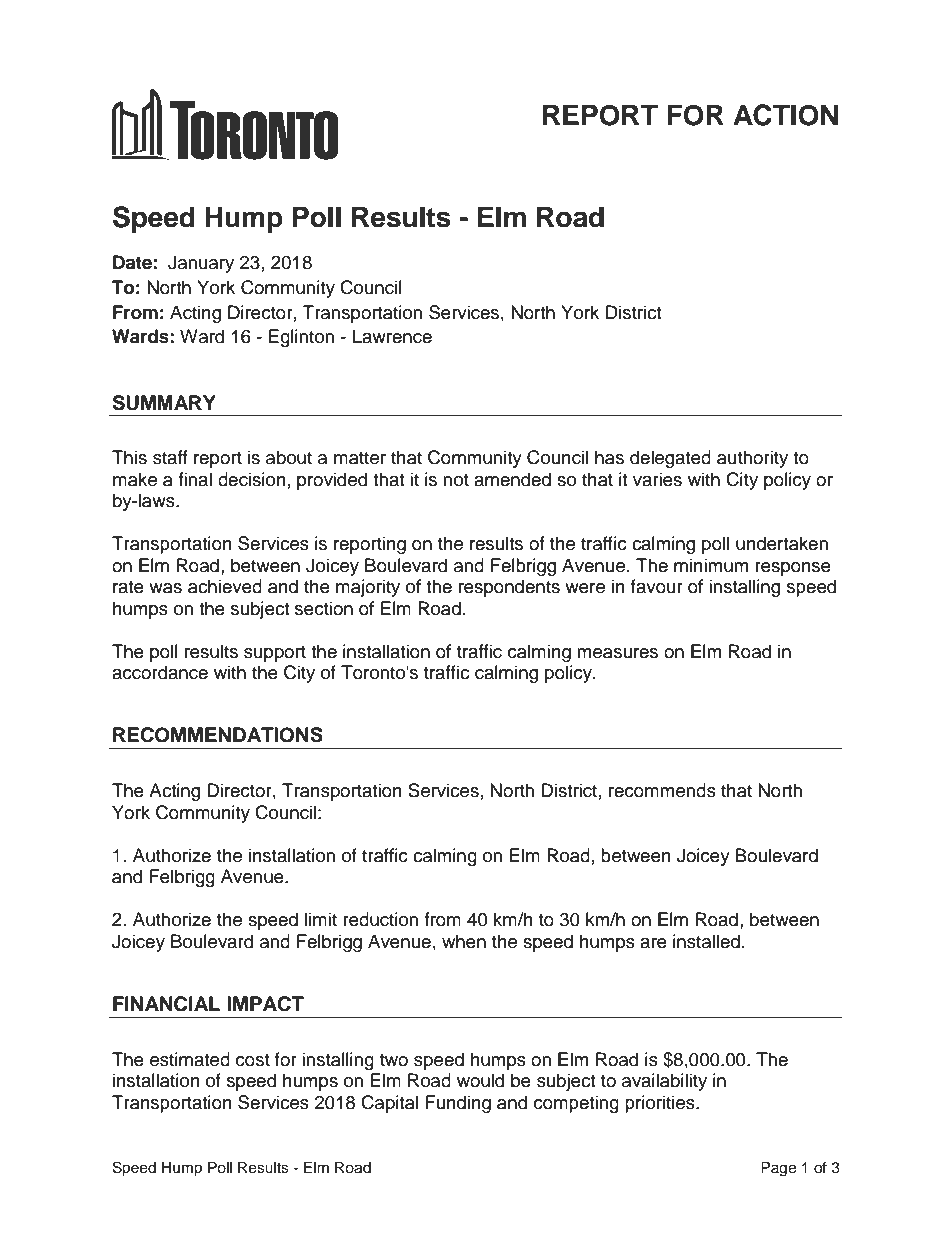  What do you see at coordinates (662, 790) in the screenshot?
I see `recommends` at bounding box center [662, 790].
